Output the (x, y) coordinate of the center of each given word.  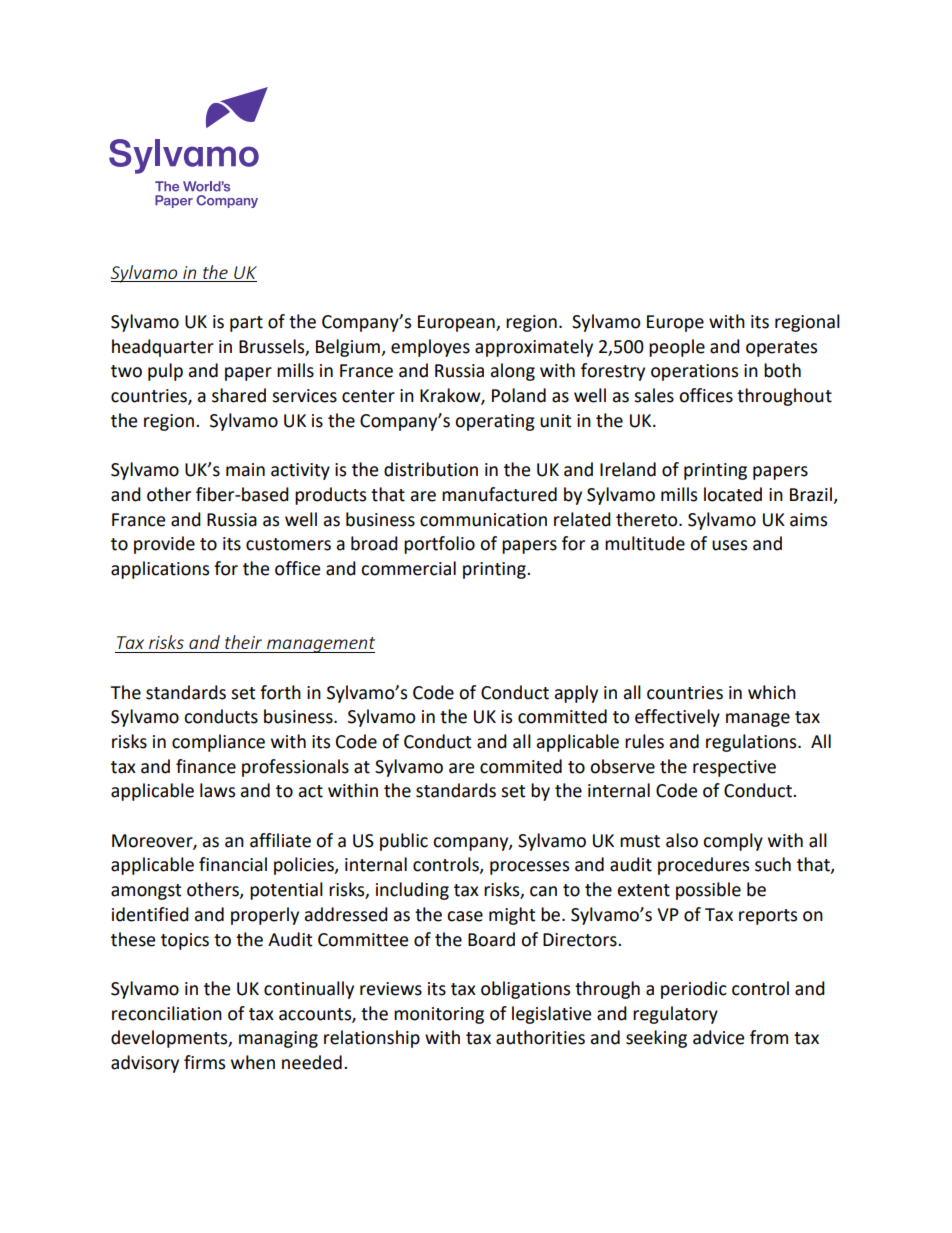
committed (562, 716)
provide (164, 545)
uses (729, 545)
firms (204, 1062)
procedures (703, 866)
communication (483, 520)
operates (781, 349)
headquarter (163, 348)
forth (280, 692)
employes (430, 348)
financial (233, 864)
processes (529, 868)
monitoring (439, 1015)
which (772, 692)
